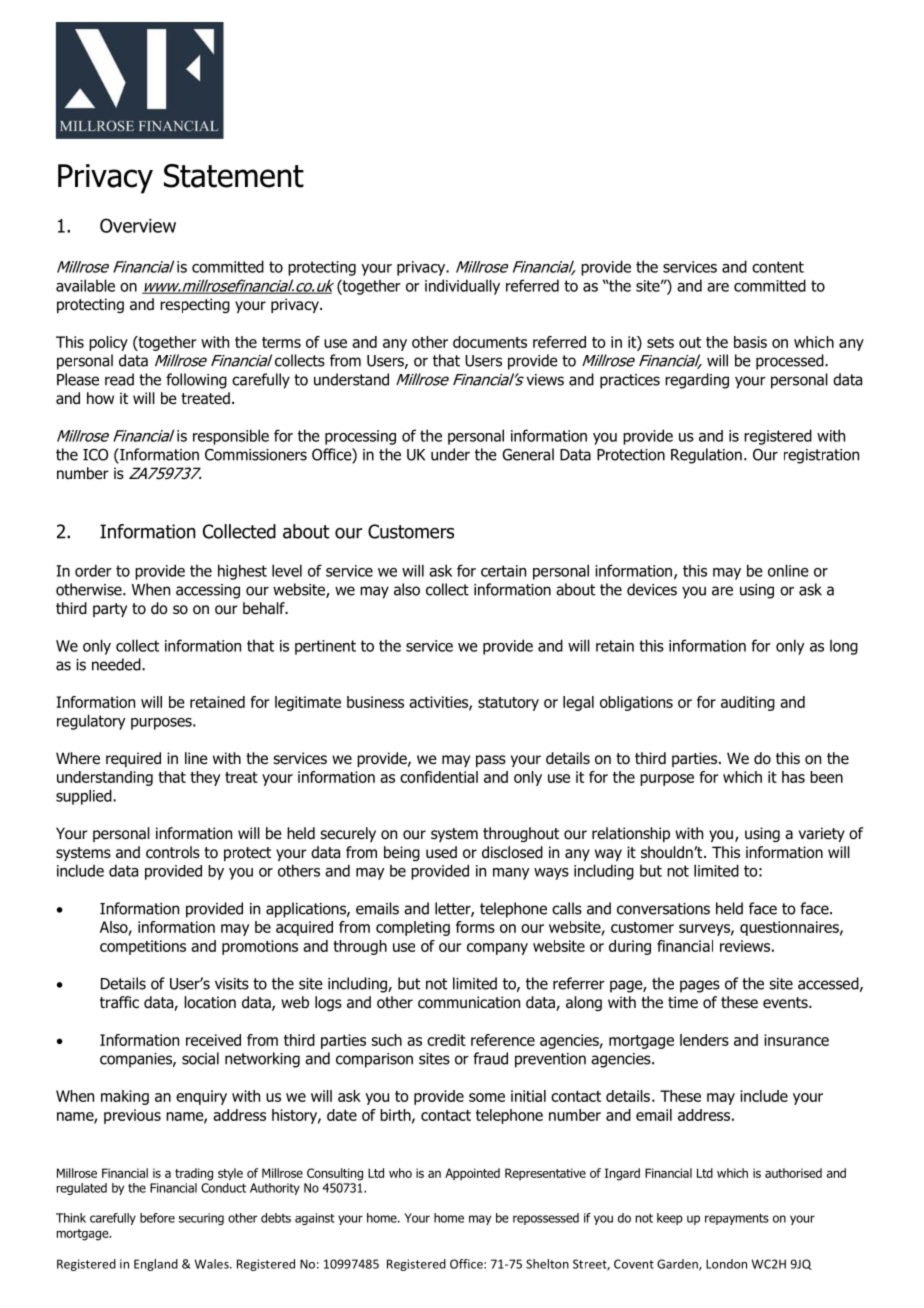  Describe the element at coordinates (157, 1218) in the screenshot. I see `before` at that location.
